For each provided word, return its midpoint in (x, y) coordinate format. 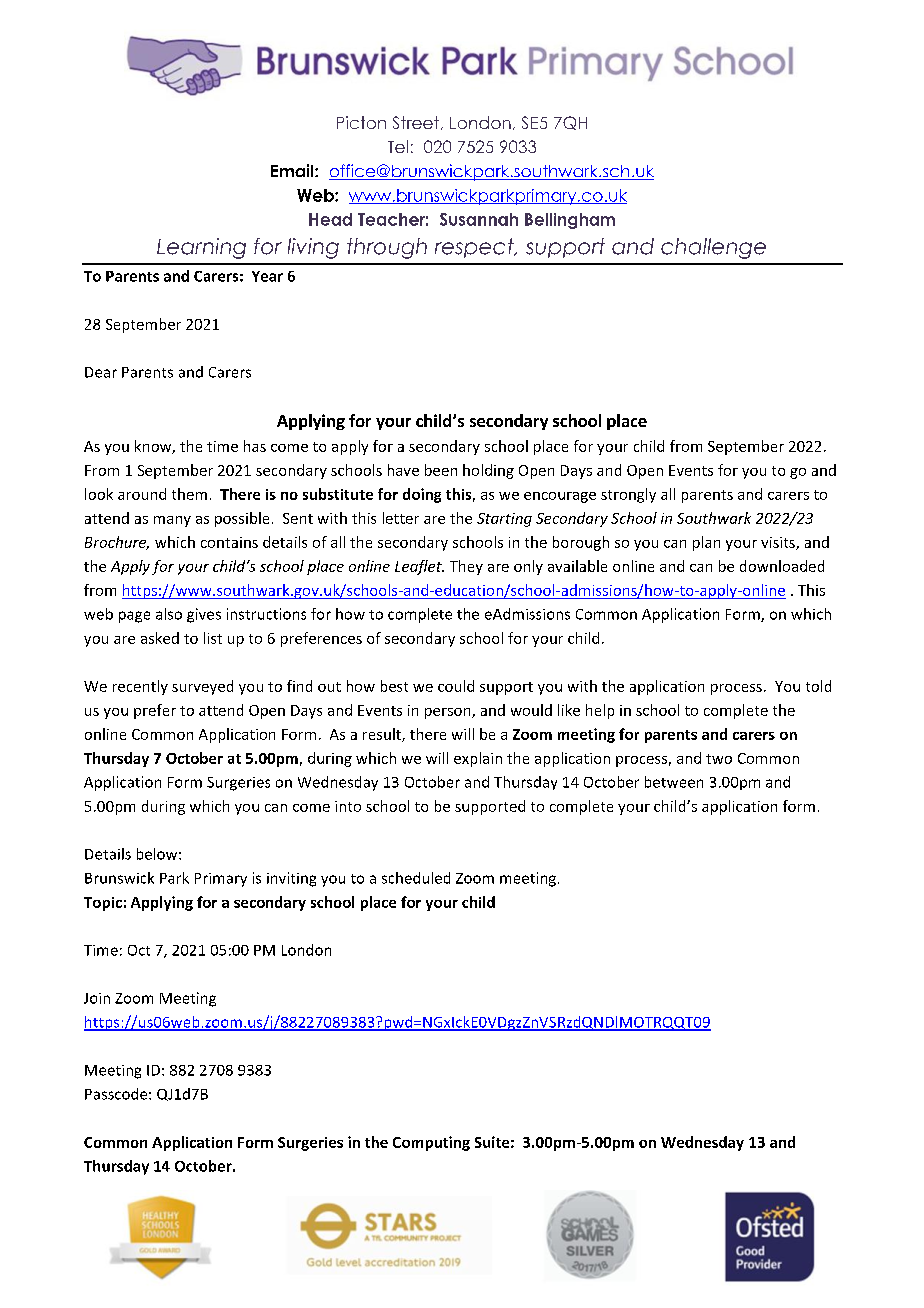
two (719, 759)
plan (706, 543)
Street (417, 123)
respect (475, 248)
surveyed (202, 687)
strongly (628, 495)
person (449, 713)
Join (97, 998)
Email (293, 170)
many (172, 521)
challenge (713, 248)
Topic (103, 904)
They (466, 567)
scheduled (416, 878)
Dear (101, 372)
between (674, 782)
